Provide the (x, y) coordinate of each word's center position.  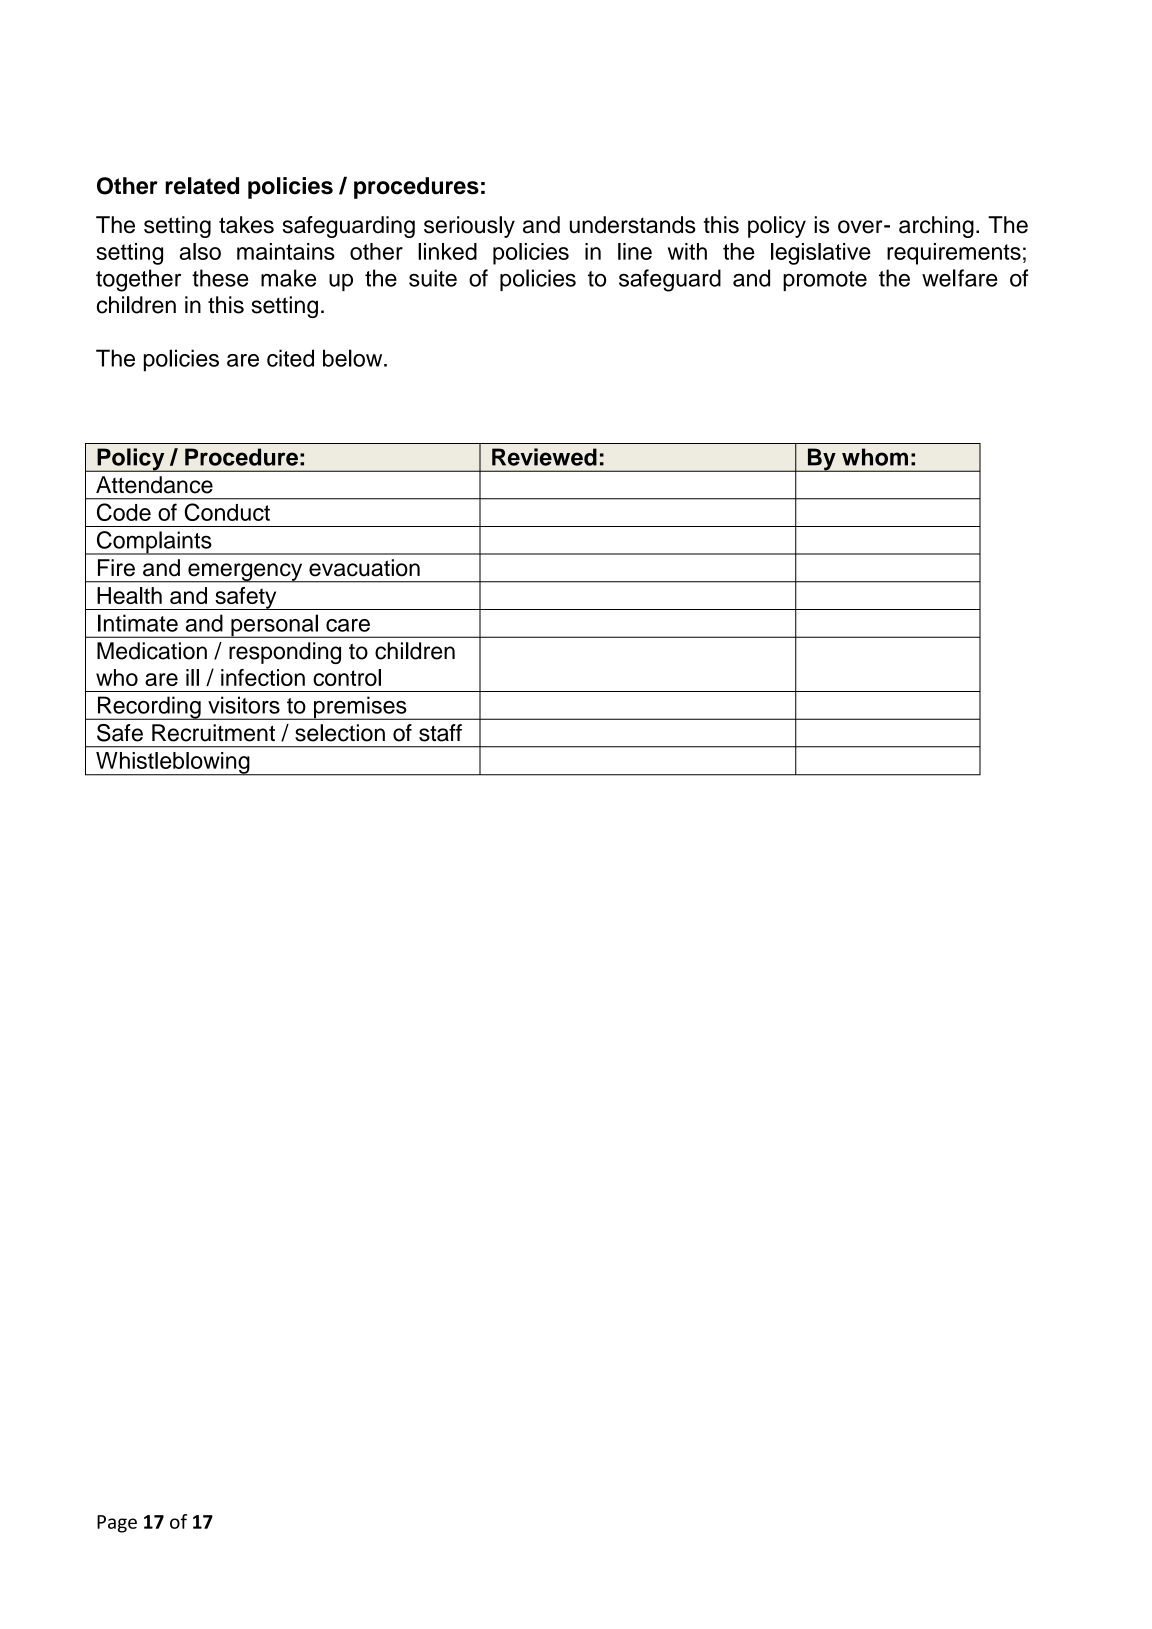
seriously (469, 227)
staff (440, 733)
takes (246, 225)
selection (340, 733)
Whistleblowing (173, 764)
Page (117, 1524)
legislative (821, 254)
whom (875, 457)
